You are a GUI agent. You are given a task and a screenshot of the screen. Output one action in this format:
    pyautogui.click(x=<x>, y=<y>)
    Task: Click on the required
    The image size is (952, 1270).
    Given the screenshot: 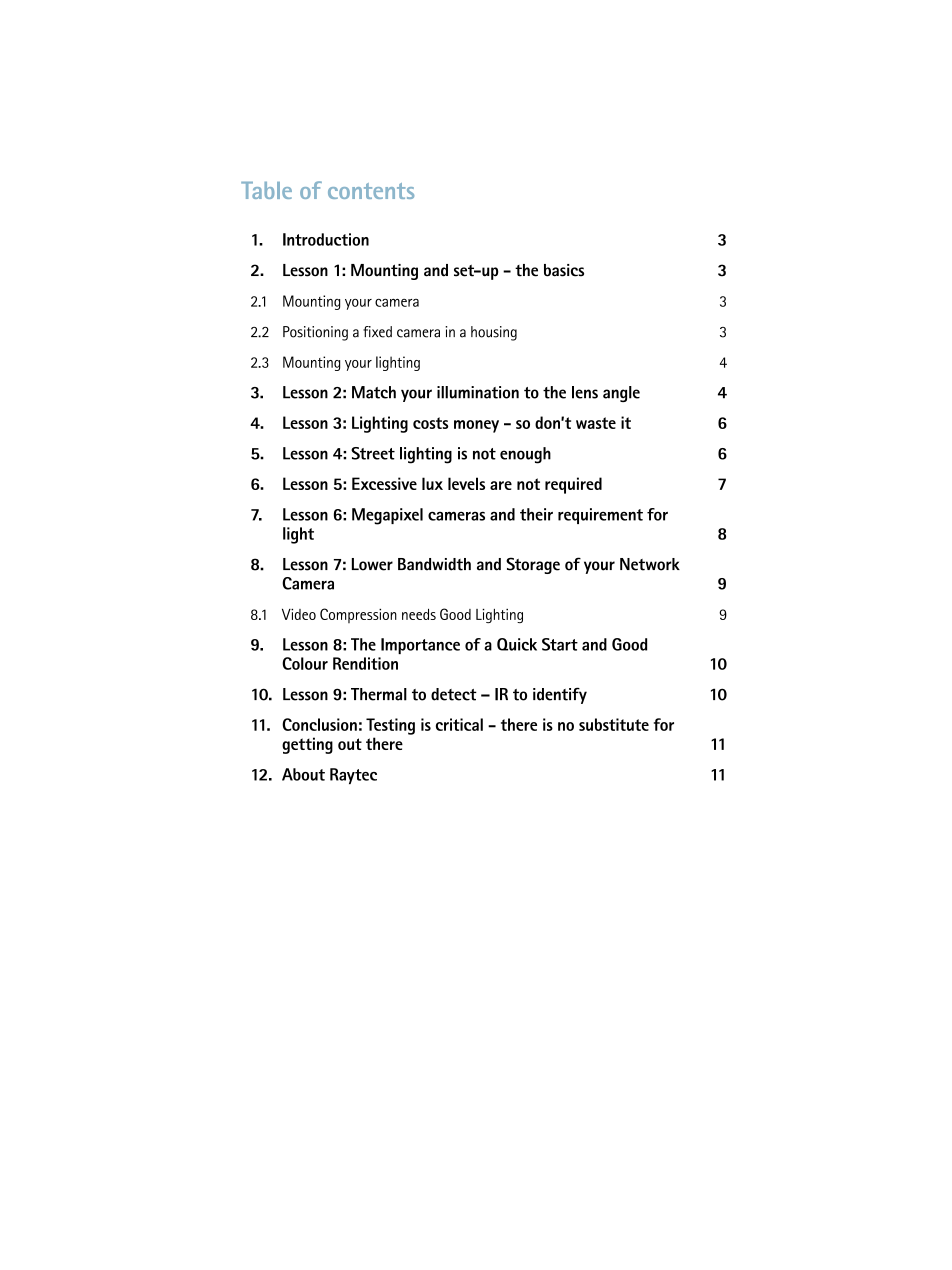 What is the action you would take?
    pyautogui.click(x=573, y=485)
